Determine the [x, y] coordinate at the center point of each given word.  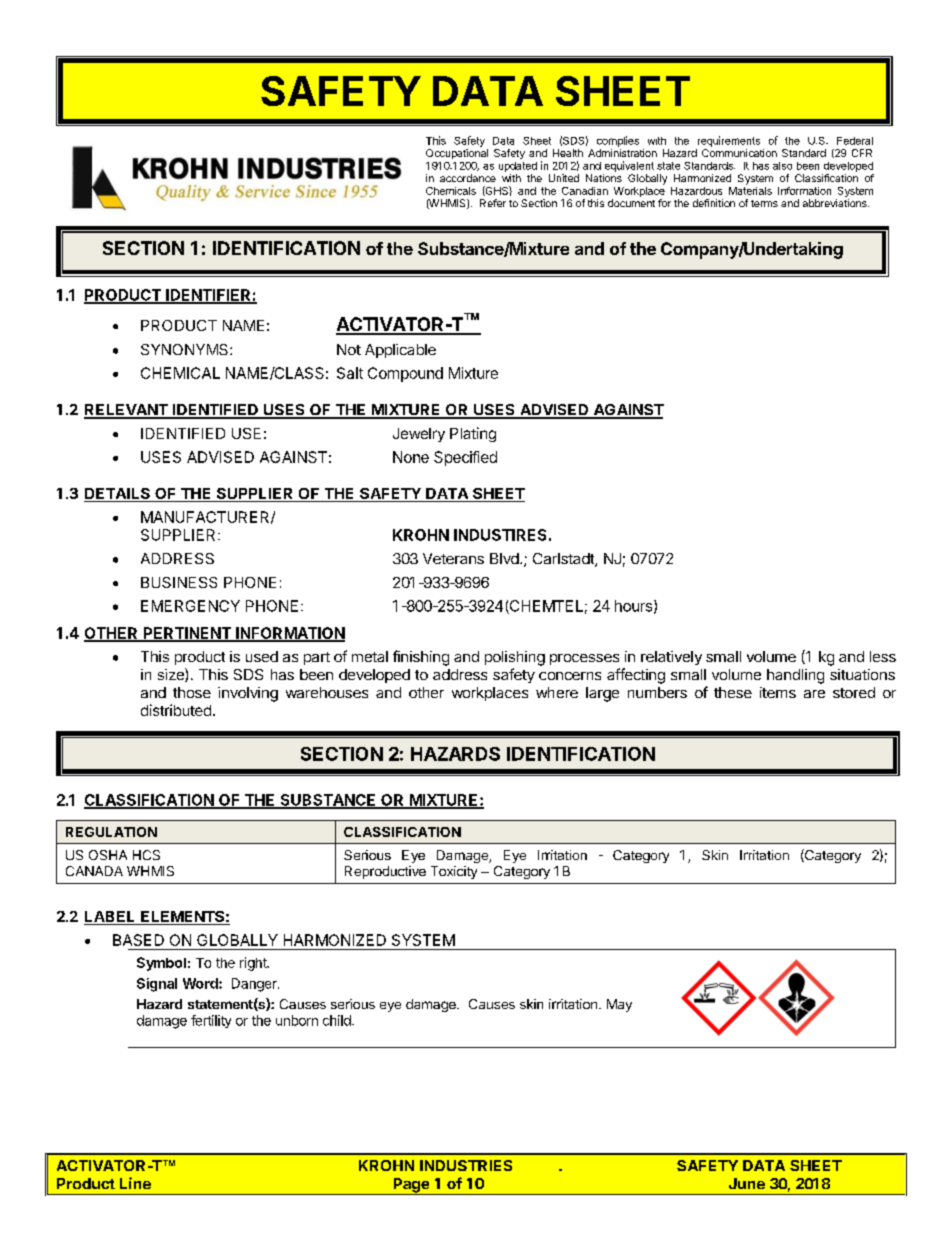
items [778, 692]
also [782, 166]
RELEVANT [127, 411]
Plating [473, 434]
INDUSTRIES [466, 1165]
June [747, 1183]
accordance [468, 178]
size [172, 675]
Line [135, 1183]
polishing [515, 658]
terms [764, 203]
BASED [138, 940]
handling [795, 676]
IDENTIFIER [208, 296]
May [619, 1005]
